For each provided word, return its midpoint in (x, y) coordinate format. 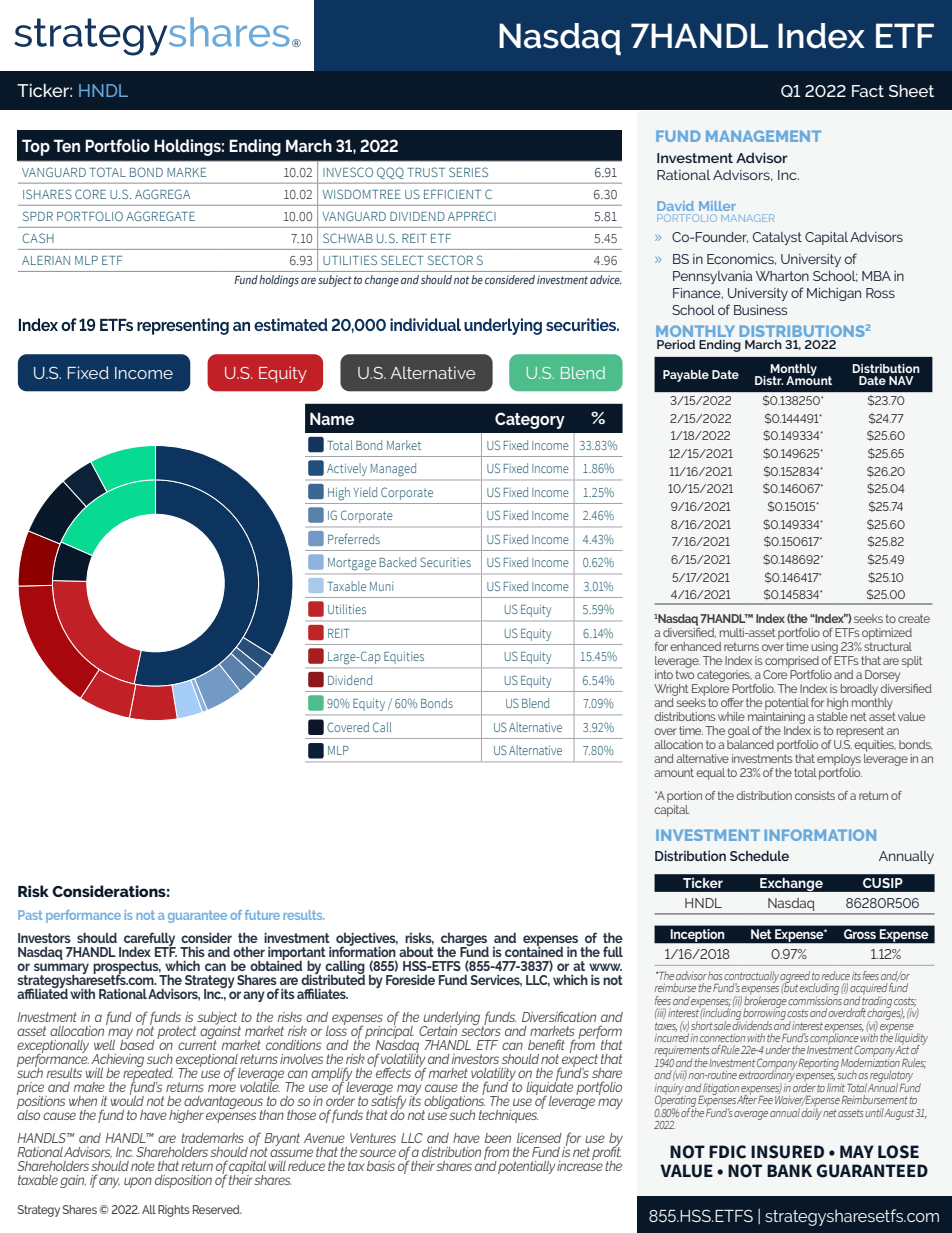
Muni (381, 586)
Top (36, 147)
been (498, 1138)
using (825, 649)
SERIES (468, 172)
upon (138, 1182)
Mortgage (352, 564)
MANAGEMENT (763, 136)
